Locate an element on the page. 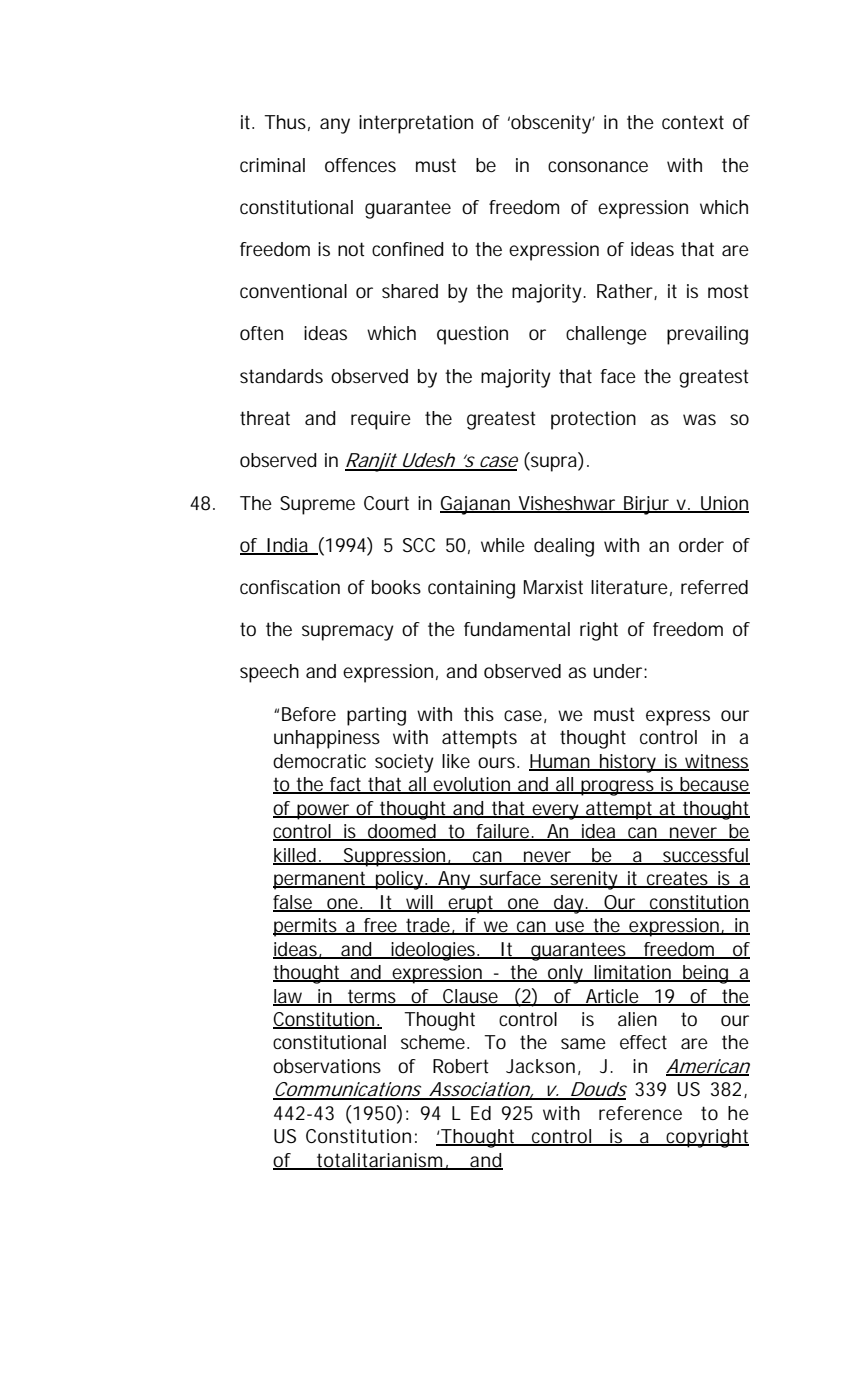  creates is located at coordinates (678, 879).
